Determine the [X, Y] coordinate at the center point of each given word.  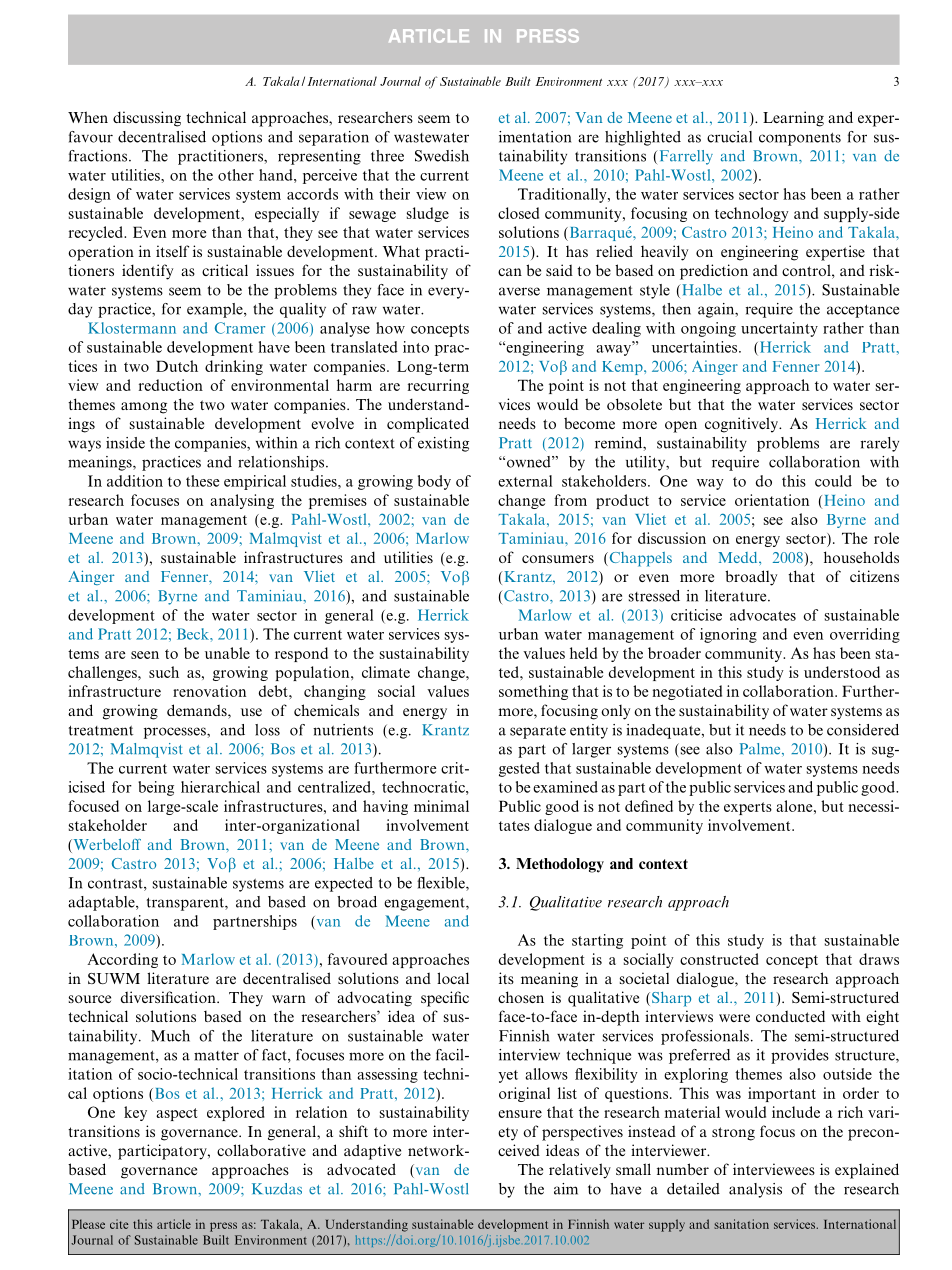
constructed [719, 959]
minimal [441, 806]
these [202, 481]
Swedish [442, 156]
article [174, 1224]
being [156, 788]
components [800, 139]
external [525, 481]
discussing [147, 119]
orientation [772, 500]
